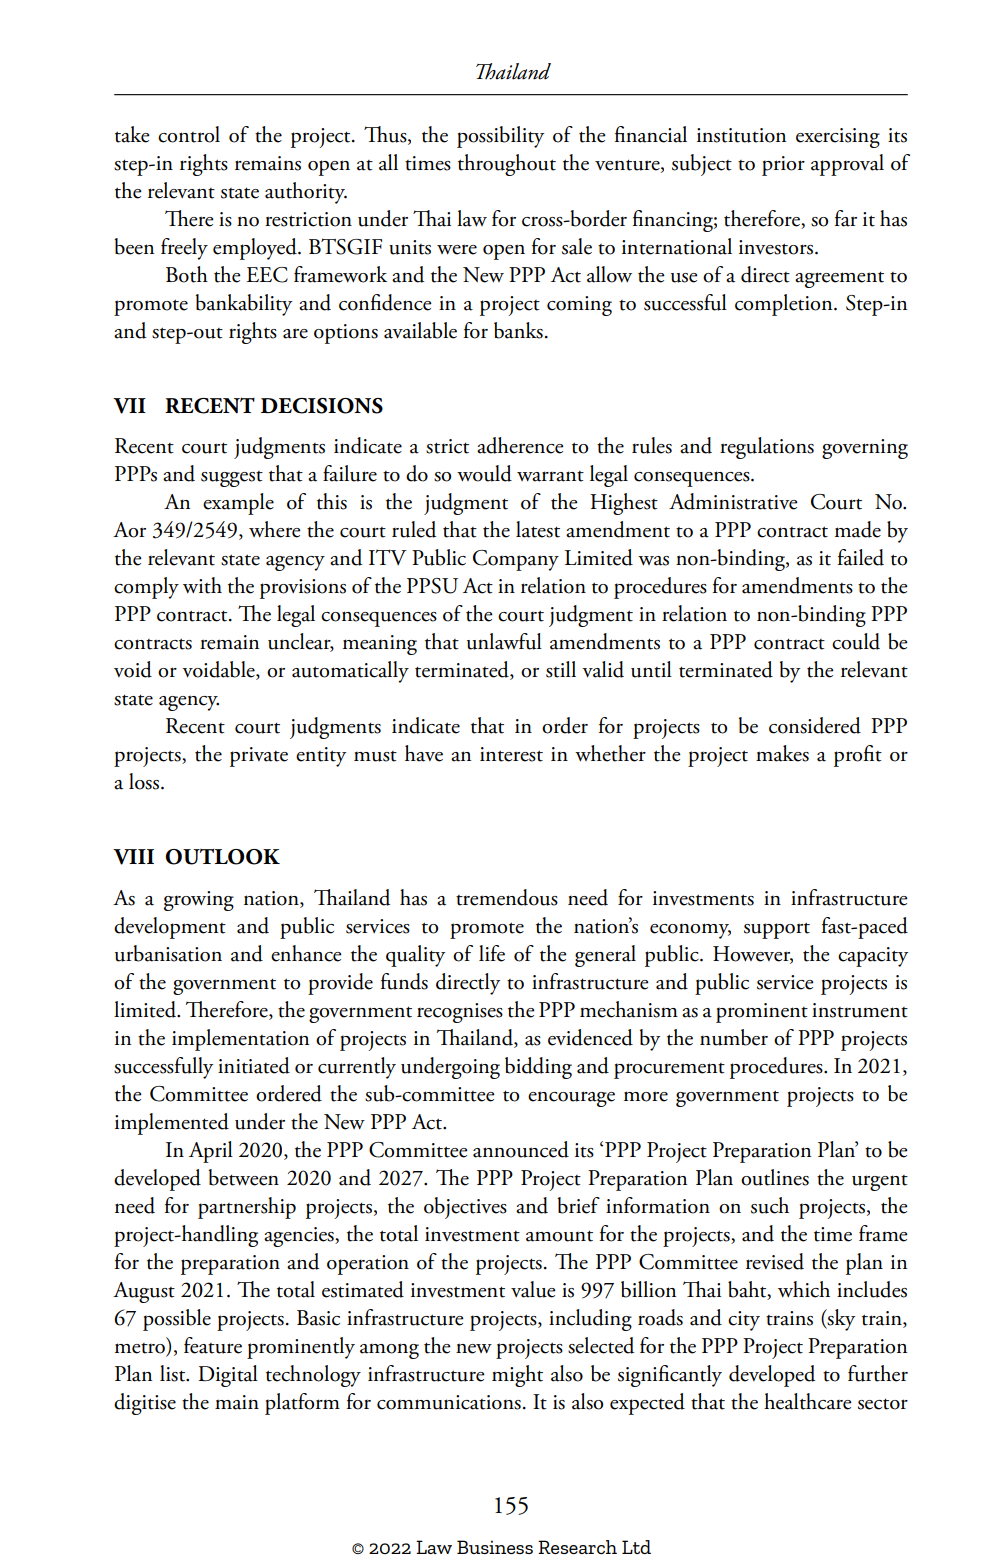 The width and height of the document is (1003, 1568). Describe the element at coordinates (244, 1177) in the document. I see `between` at that location.
